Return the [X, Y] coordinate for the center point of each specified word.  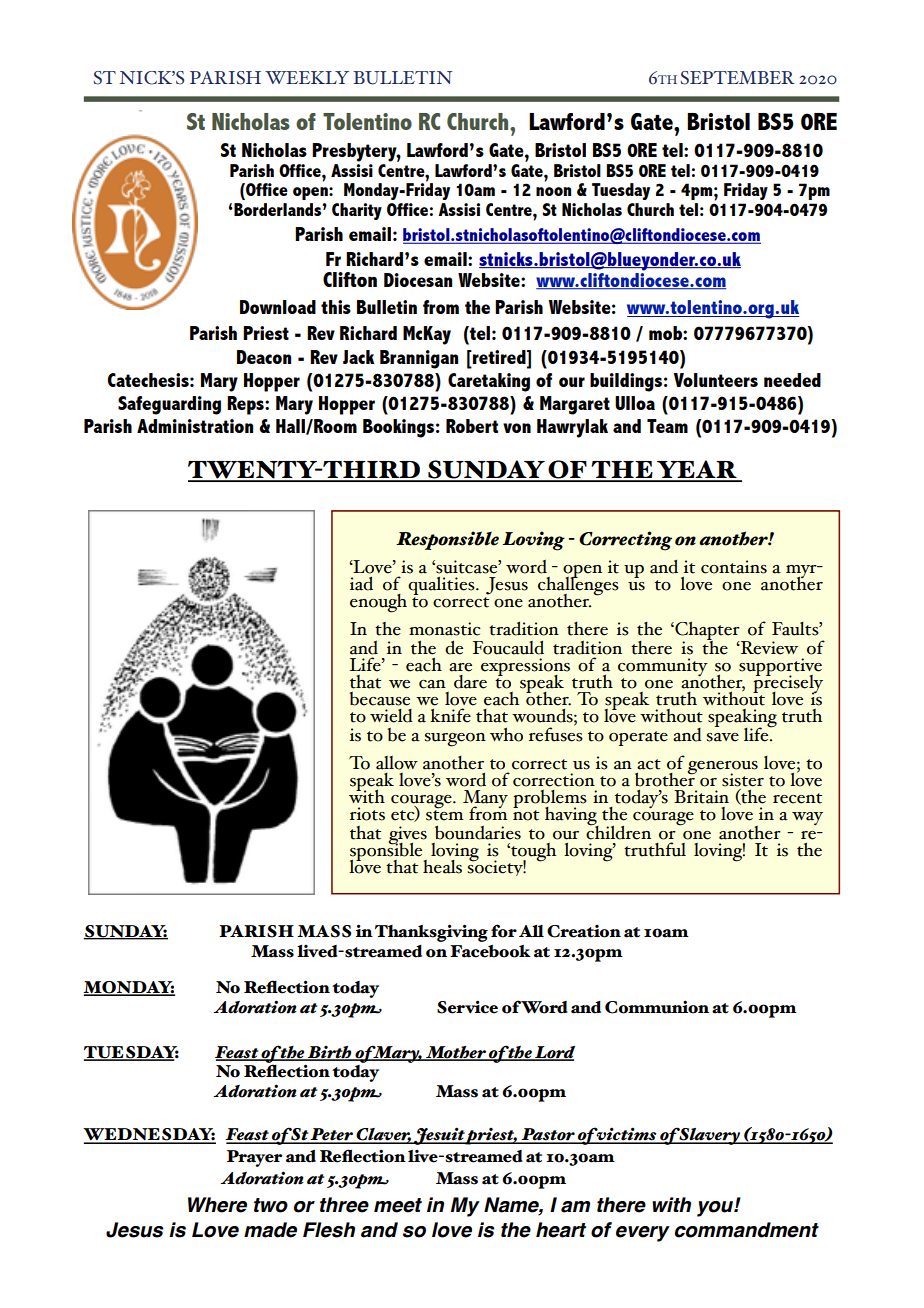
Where [217, 1205]
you [716, 1209]
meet [398, 1205]
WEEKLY [307, 77]
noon [553, 191]
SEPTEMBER [738, 78]
